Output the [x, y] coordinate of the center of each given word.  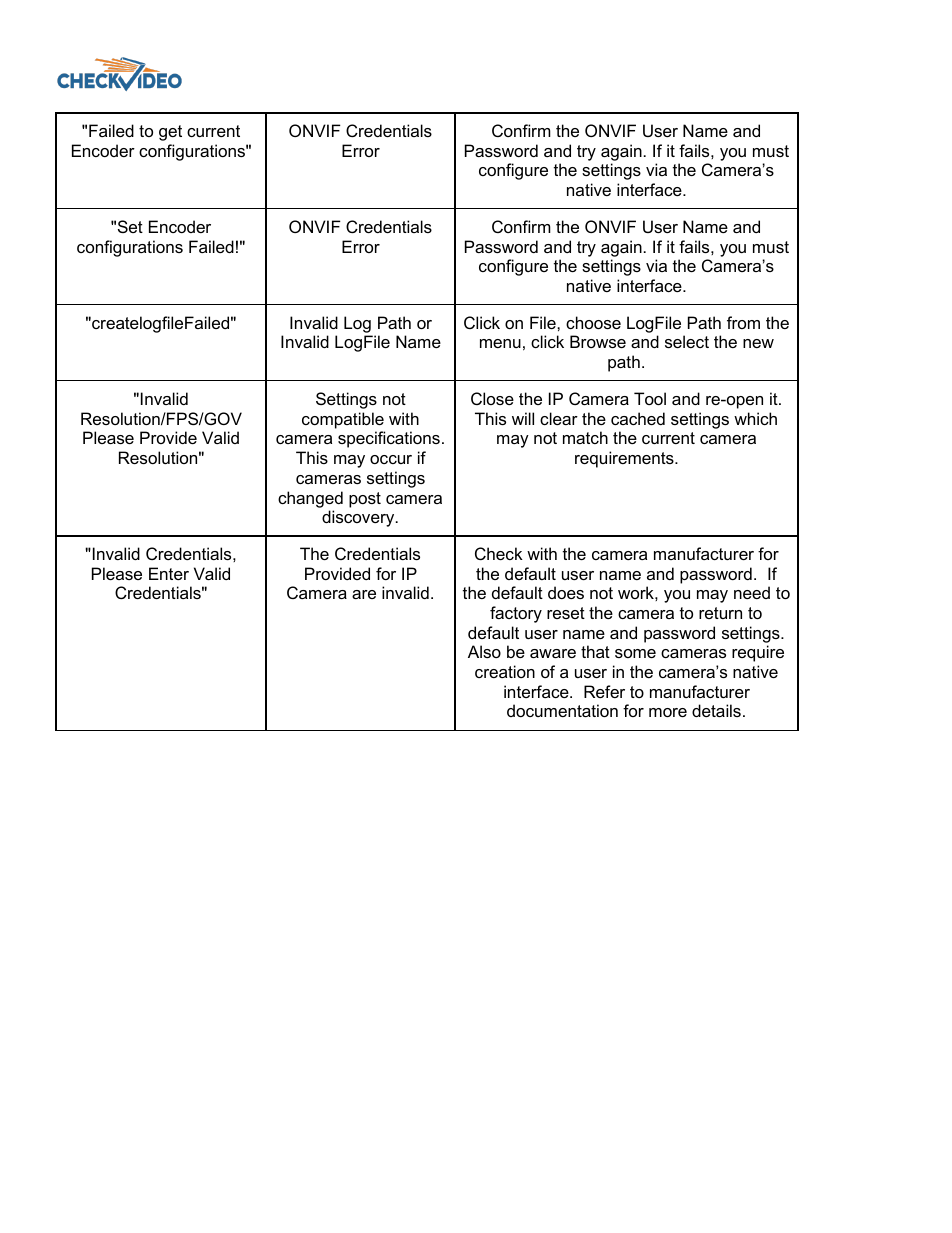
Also [484, 651]
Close [492, 398]
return [720, 613]
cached [638, 418]
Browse [598, 341]
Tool [650, 398]
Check [499, 553]
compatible [343, 420]
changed [310, 499]
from [743, 322]
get [170, 133]
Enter [169, 573]
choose [593, 322]
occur [391, 459]
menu [500, 343]
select [687, 341]
